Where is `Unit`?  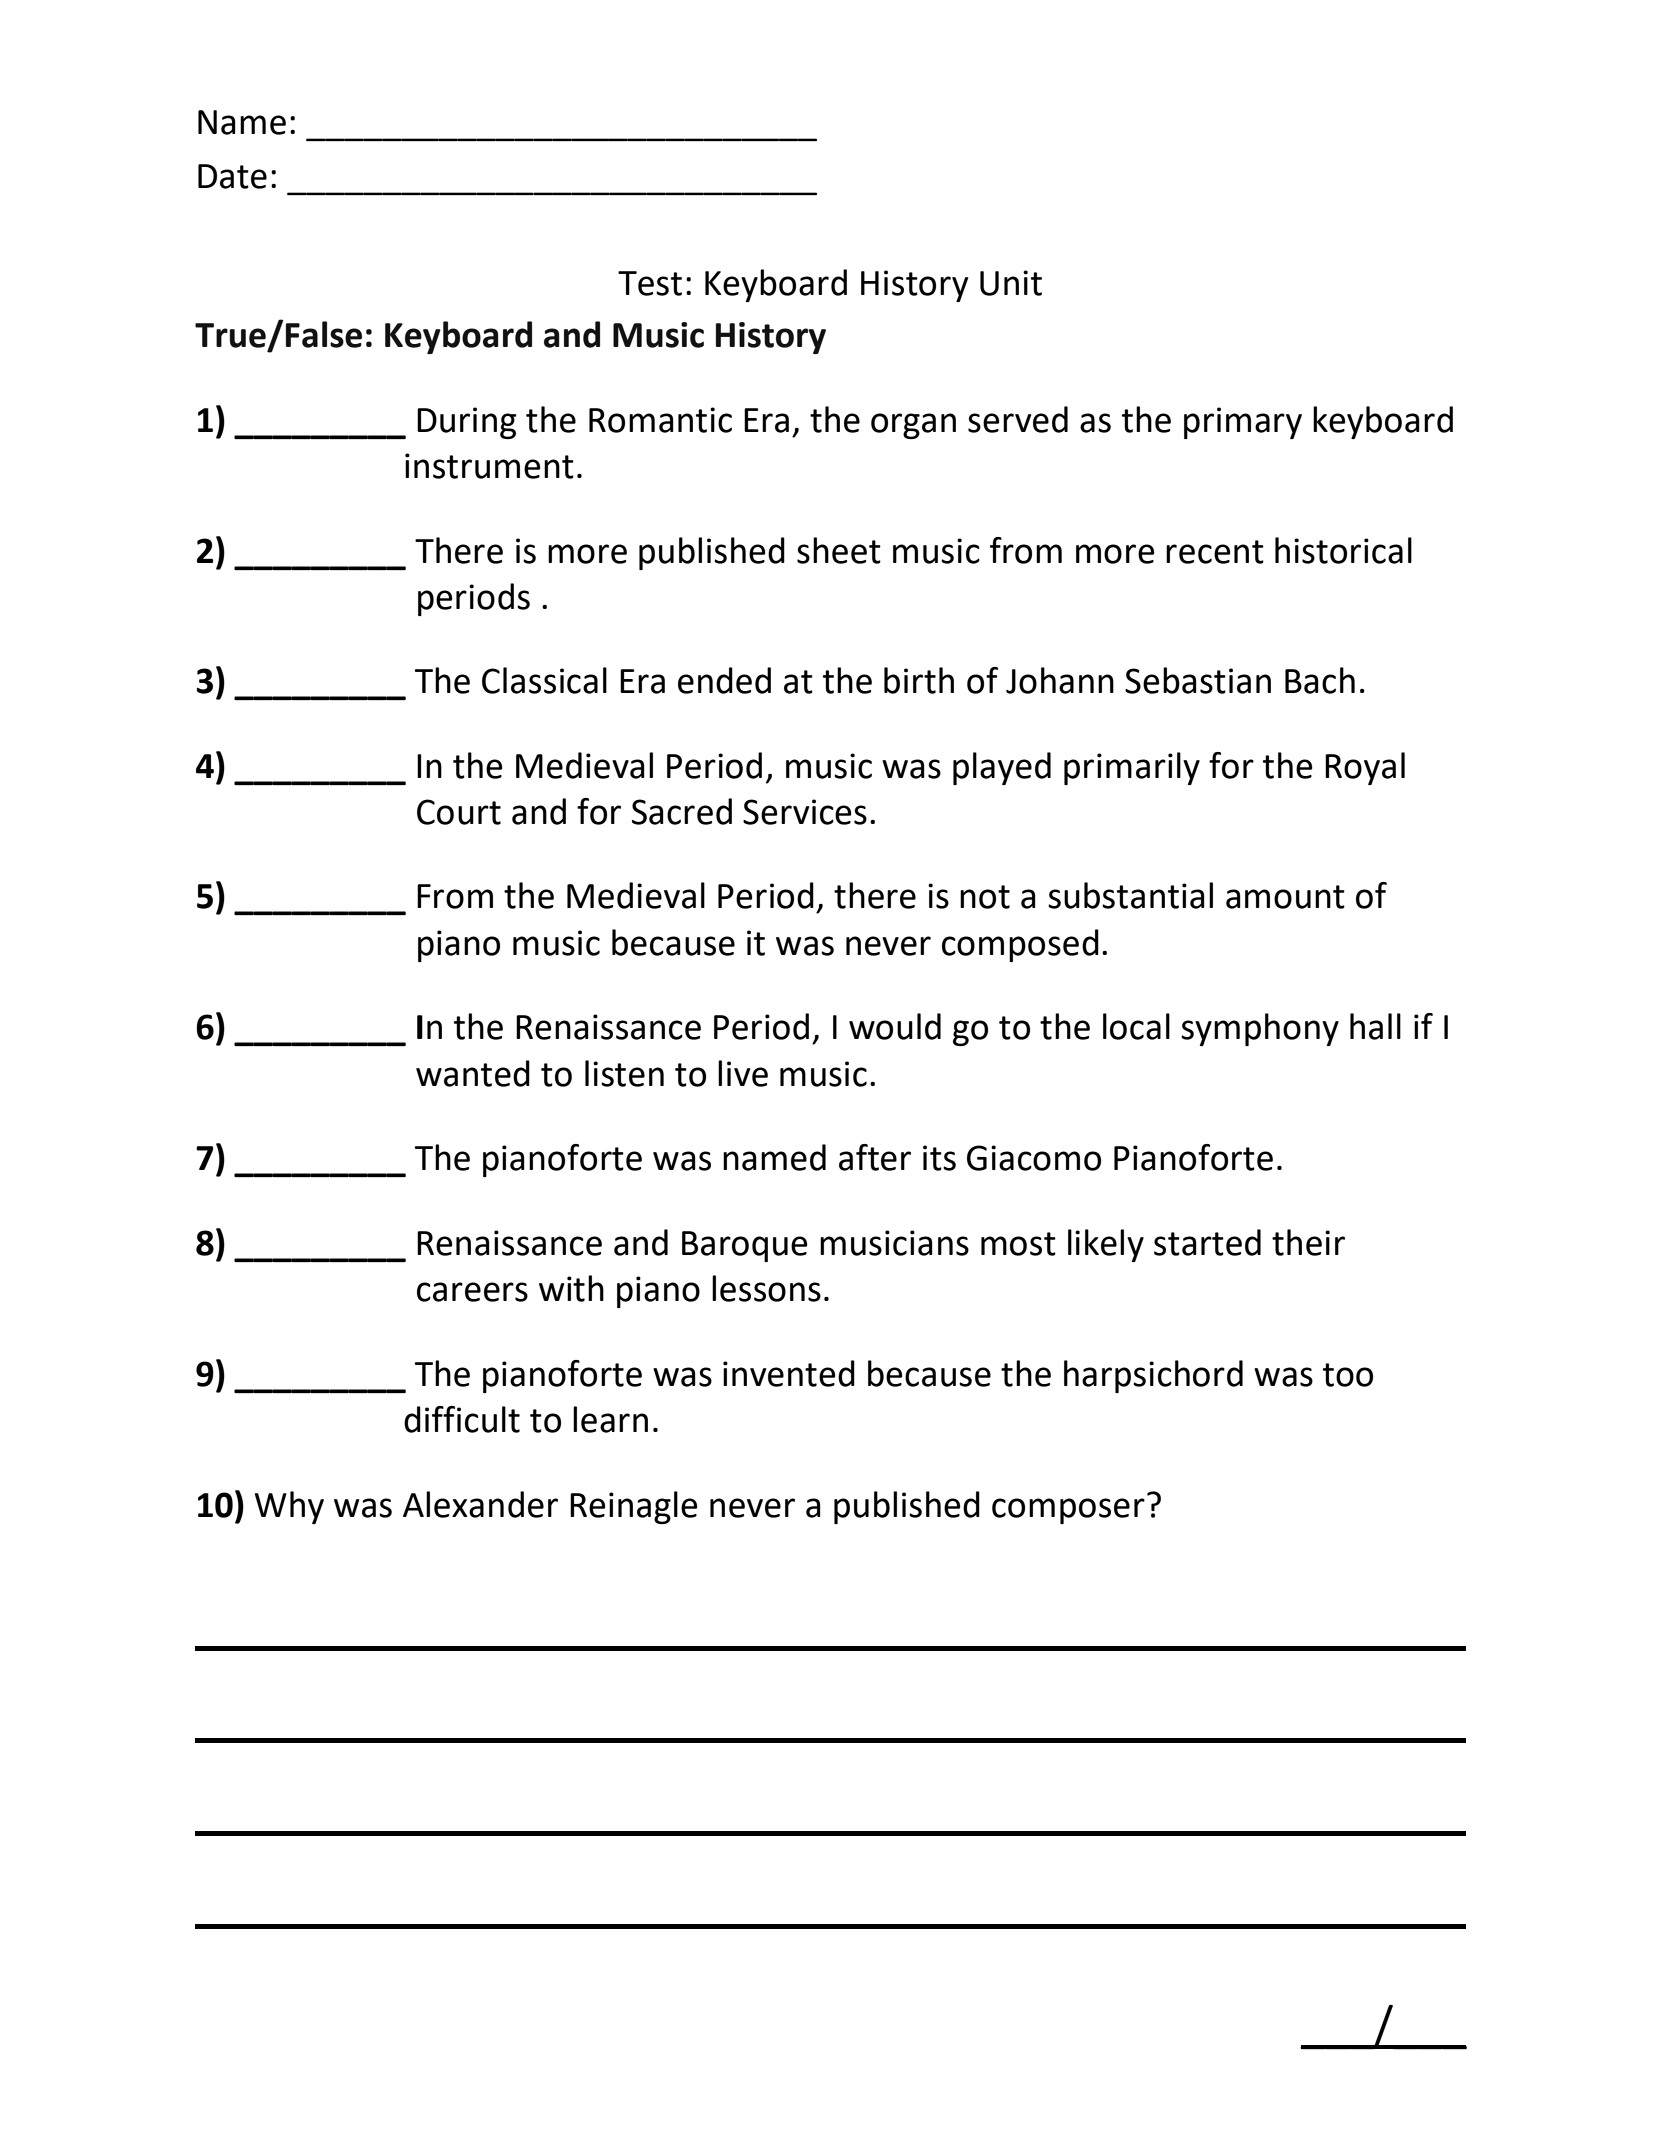
Unit is located at coordinates (1011, 283).
